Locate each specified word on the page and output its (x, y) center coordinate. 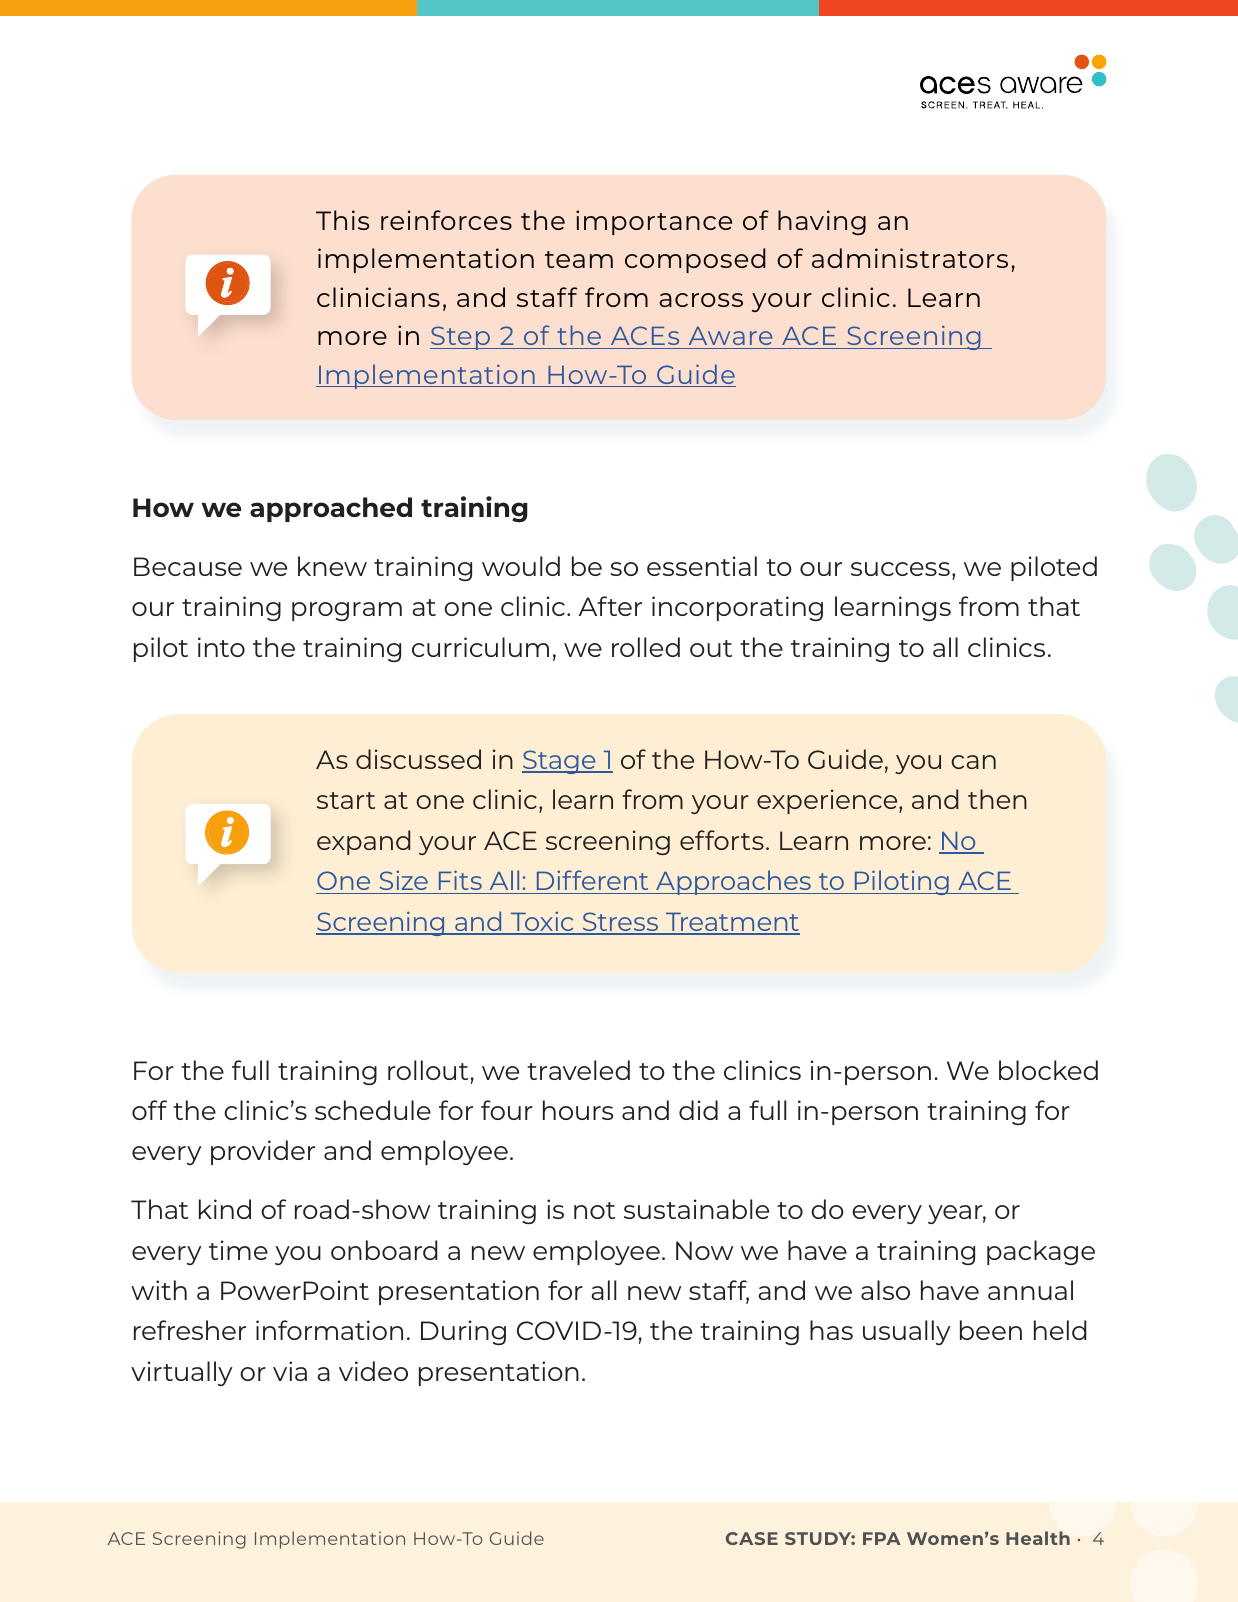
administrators (910, 258)
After (610, 606)
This (342, 220)
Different (592, 880)
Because (188, 566)
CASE (752, 1538)
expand (363, 842)
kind (225, 1209)
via (290, 1371)
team (579, 259)
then (997, 799)
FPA (882, 1538)
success (900, 569)
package (1041, 1252)
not (594, 1210)
